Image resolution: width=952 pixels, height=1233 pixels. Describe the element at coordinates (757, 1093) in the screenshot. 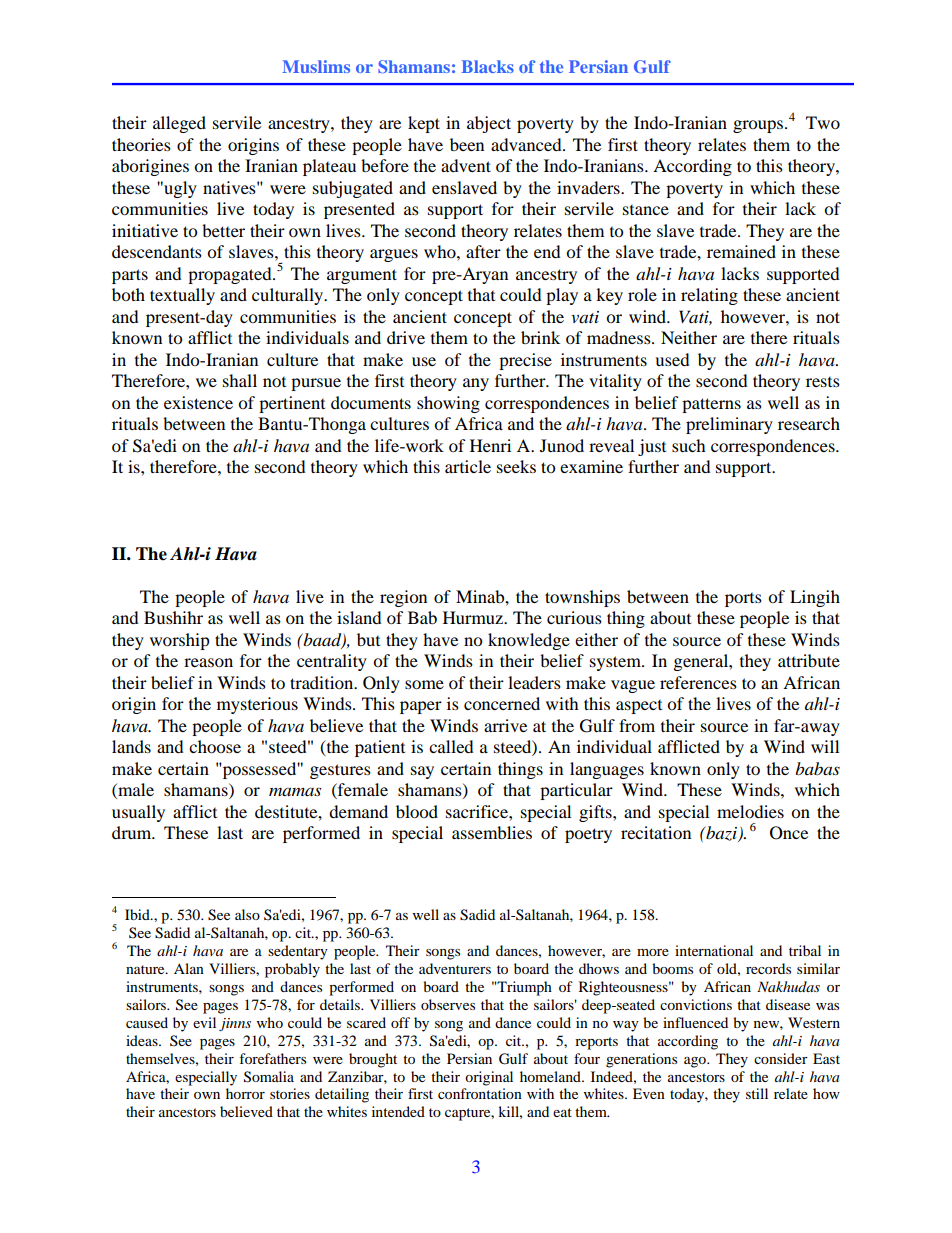

I see `still` at that location.
